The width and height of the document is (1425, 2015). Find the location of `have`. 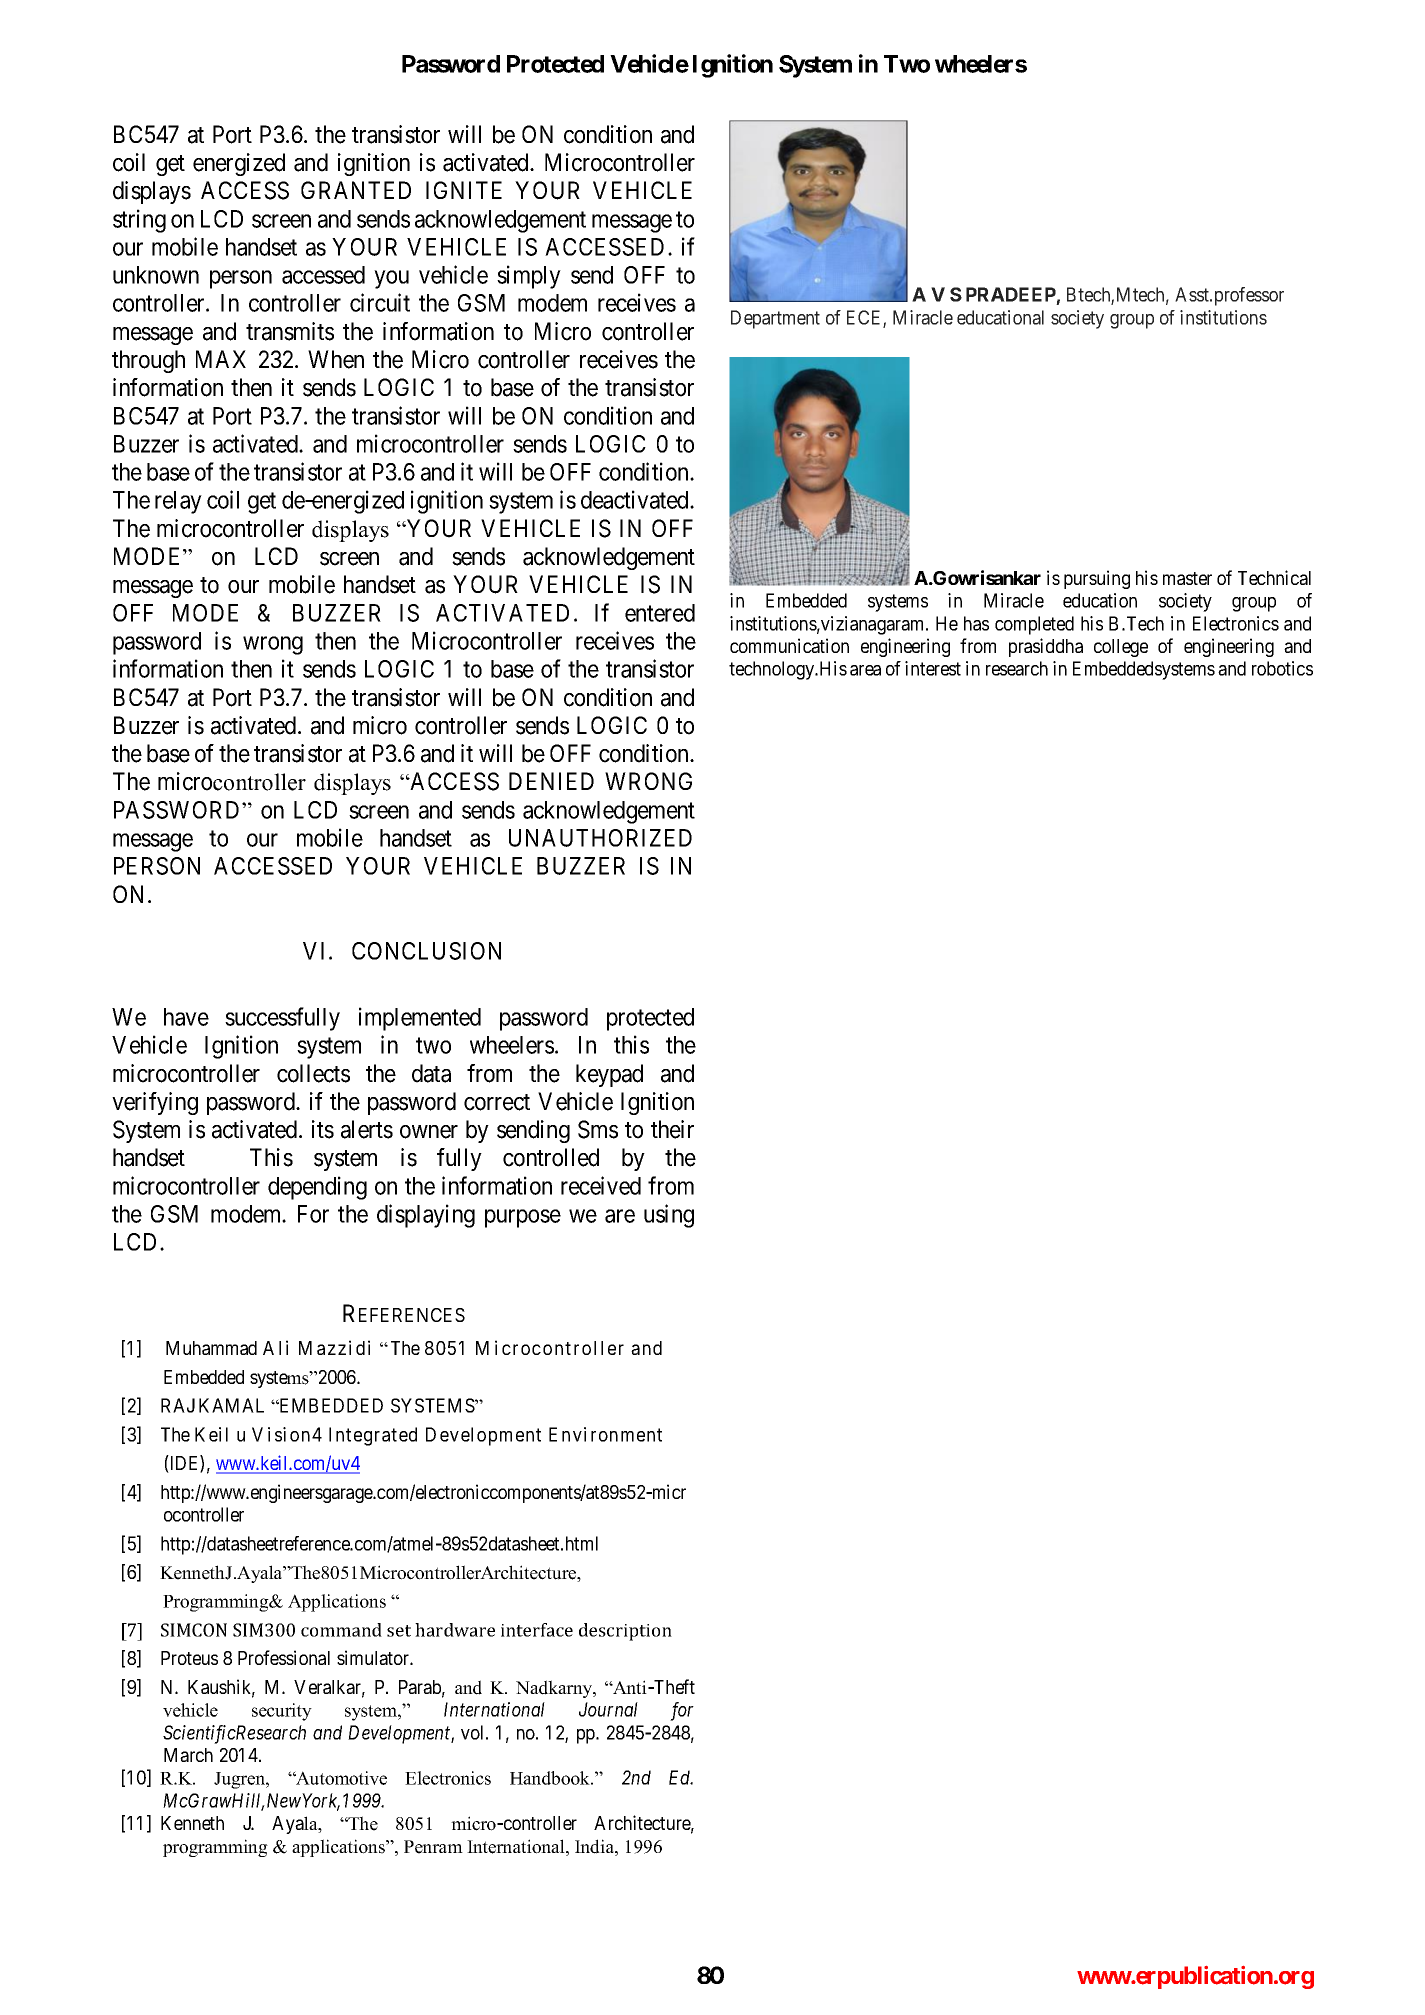

have is located at coordinates (186, 1017).
